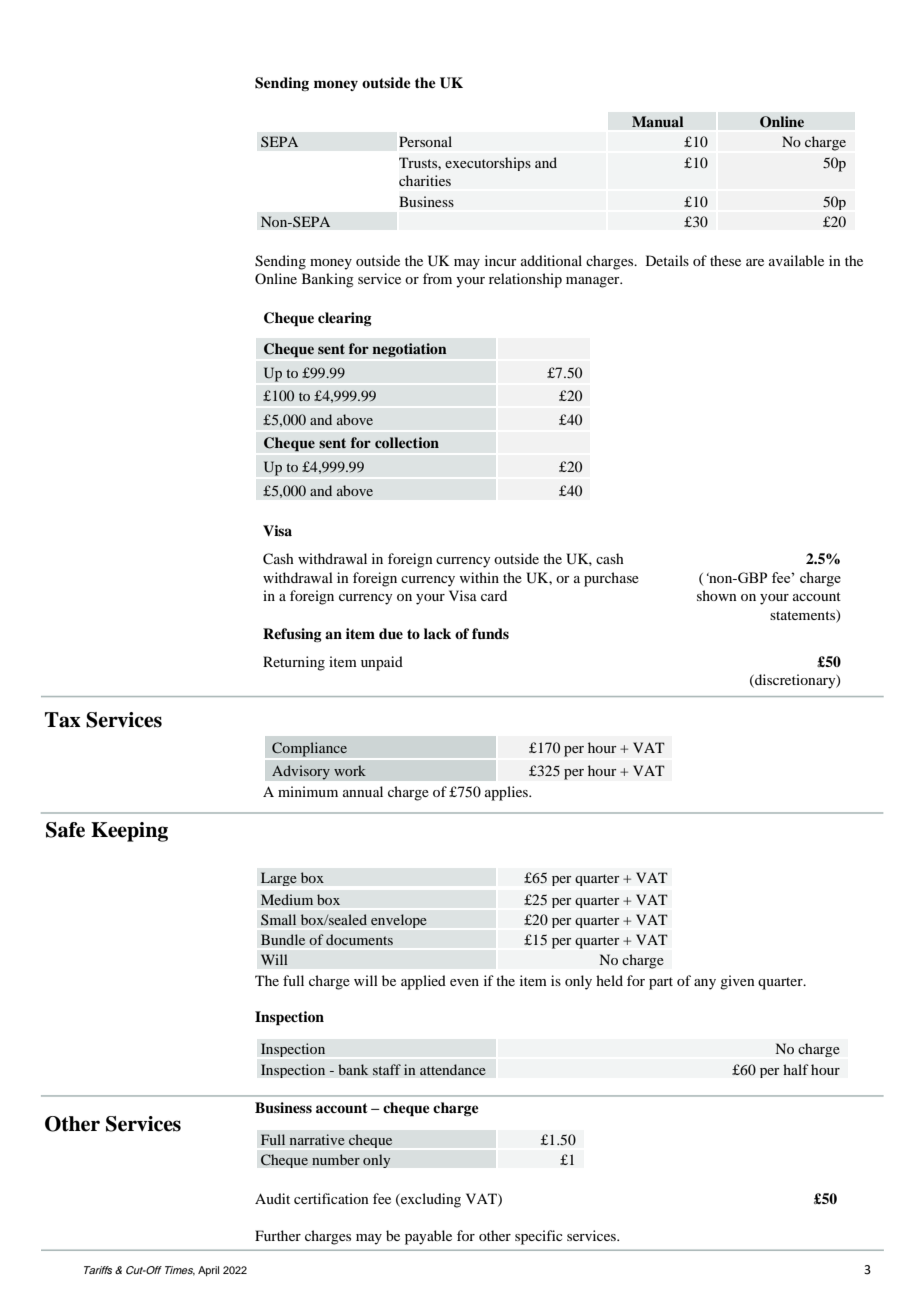  Describe the element at coordinates (63, 720) in the screenshot. I see `Tax` at that location.
